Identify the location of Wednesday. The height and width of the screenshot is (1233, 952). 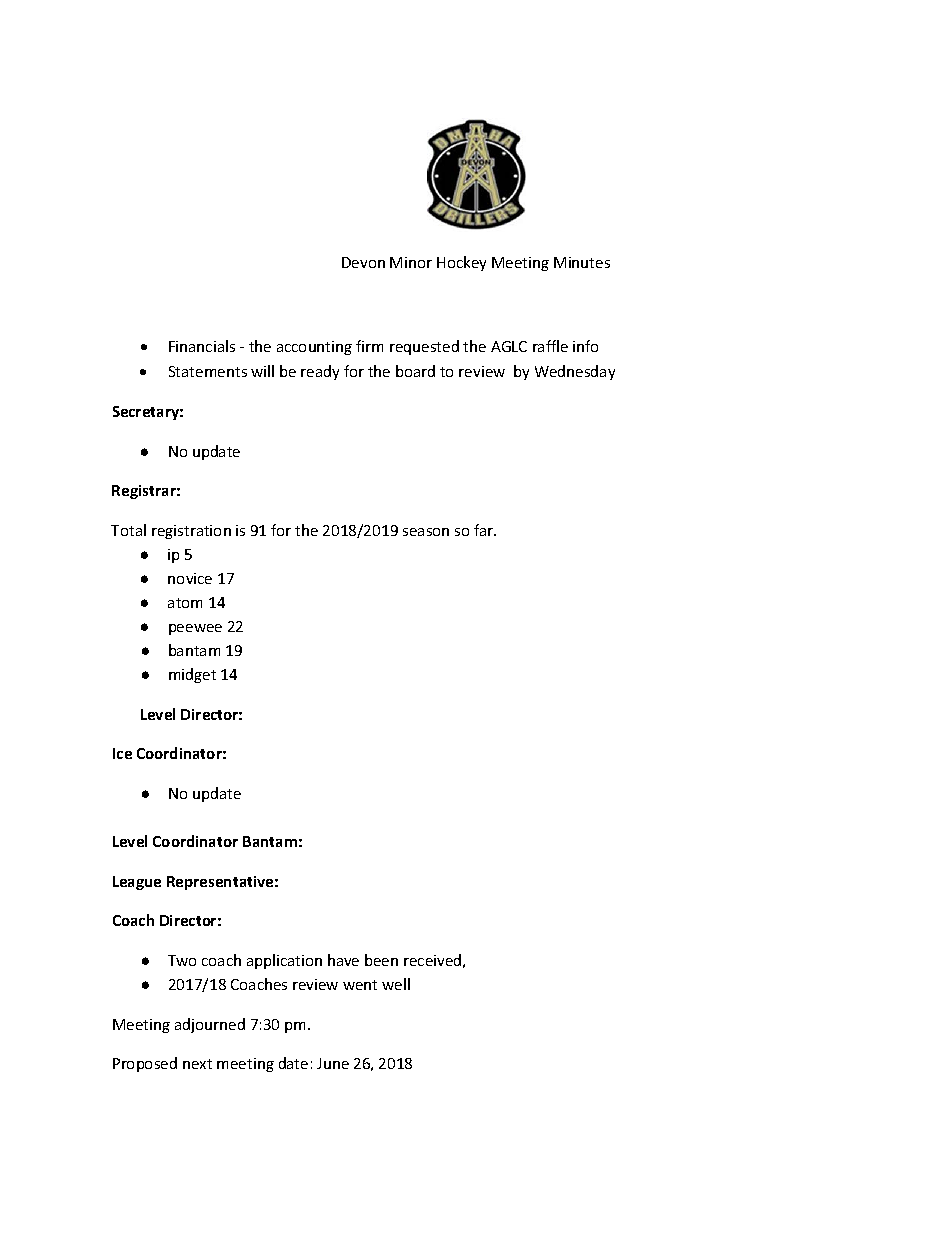
(575, 372).
